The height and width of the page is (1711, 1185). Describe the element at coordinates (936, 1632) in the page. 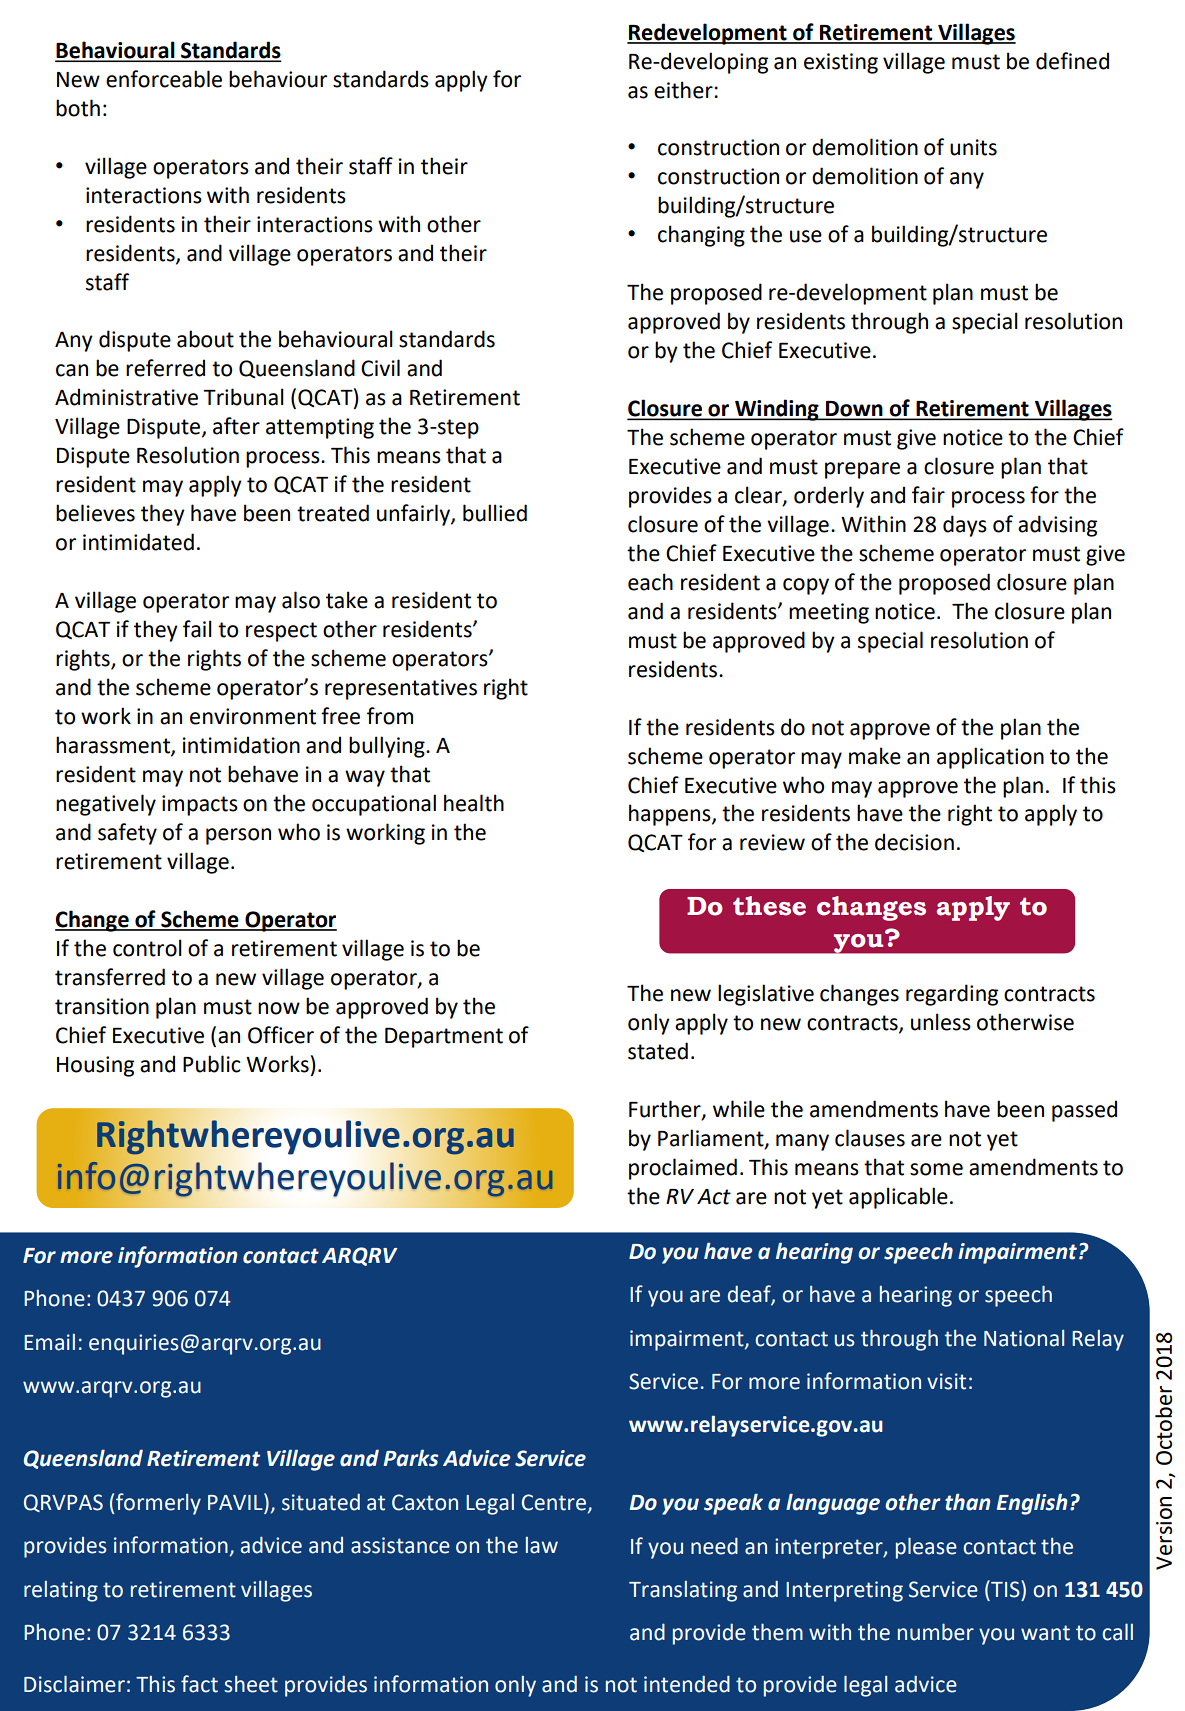

I see `number` at that location.
